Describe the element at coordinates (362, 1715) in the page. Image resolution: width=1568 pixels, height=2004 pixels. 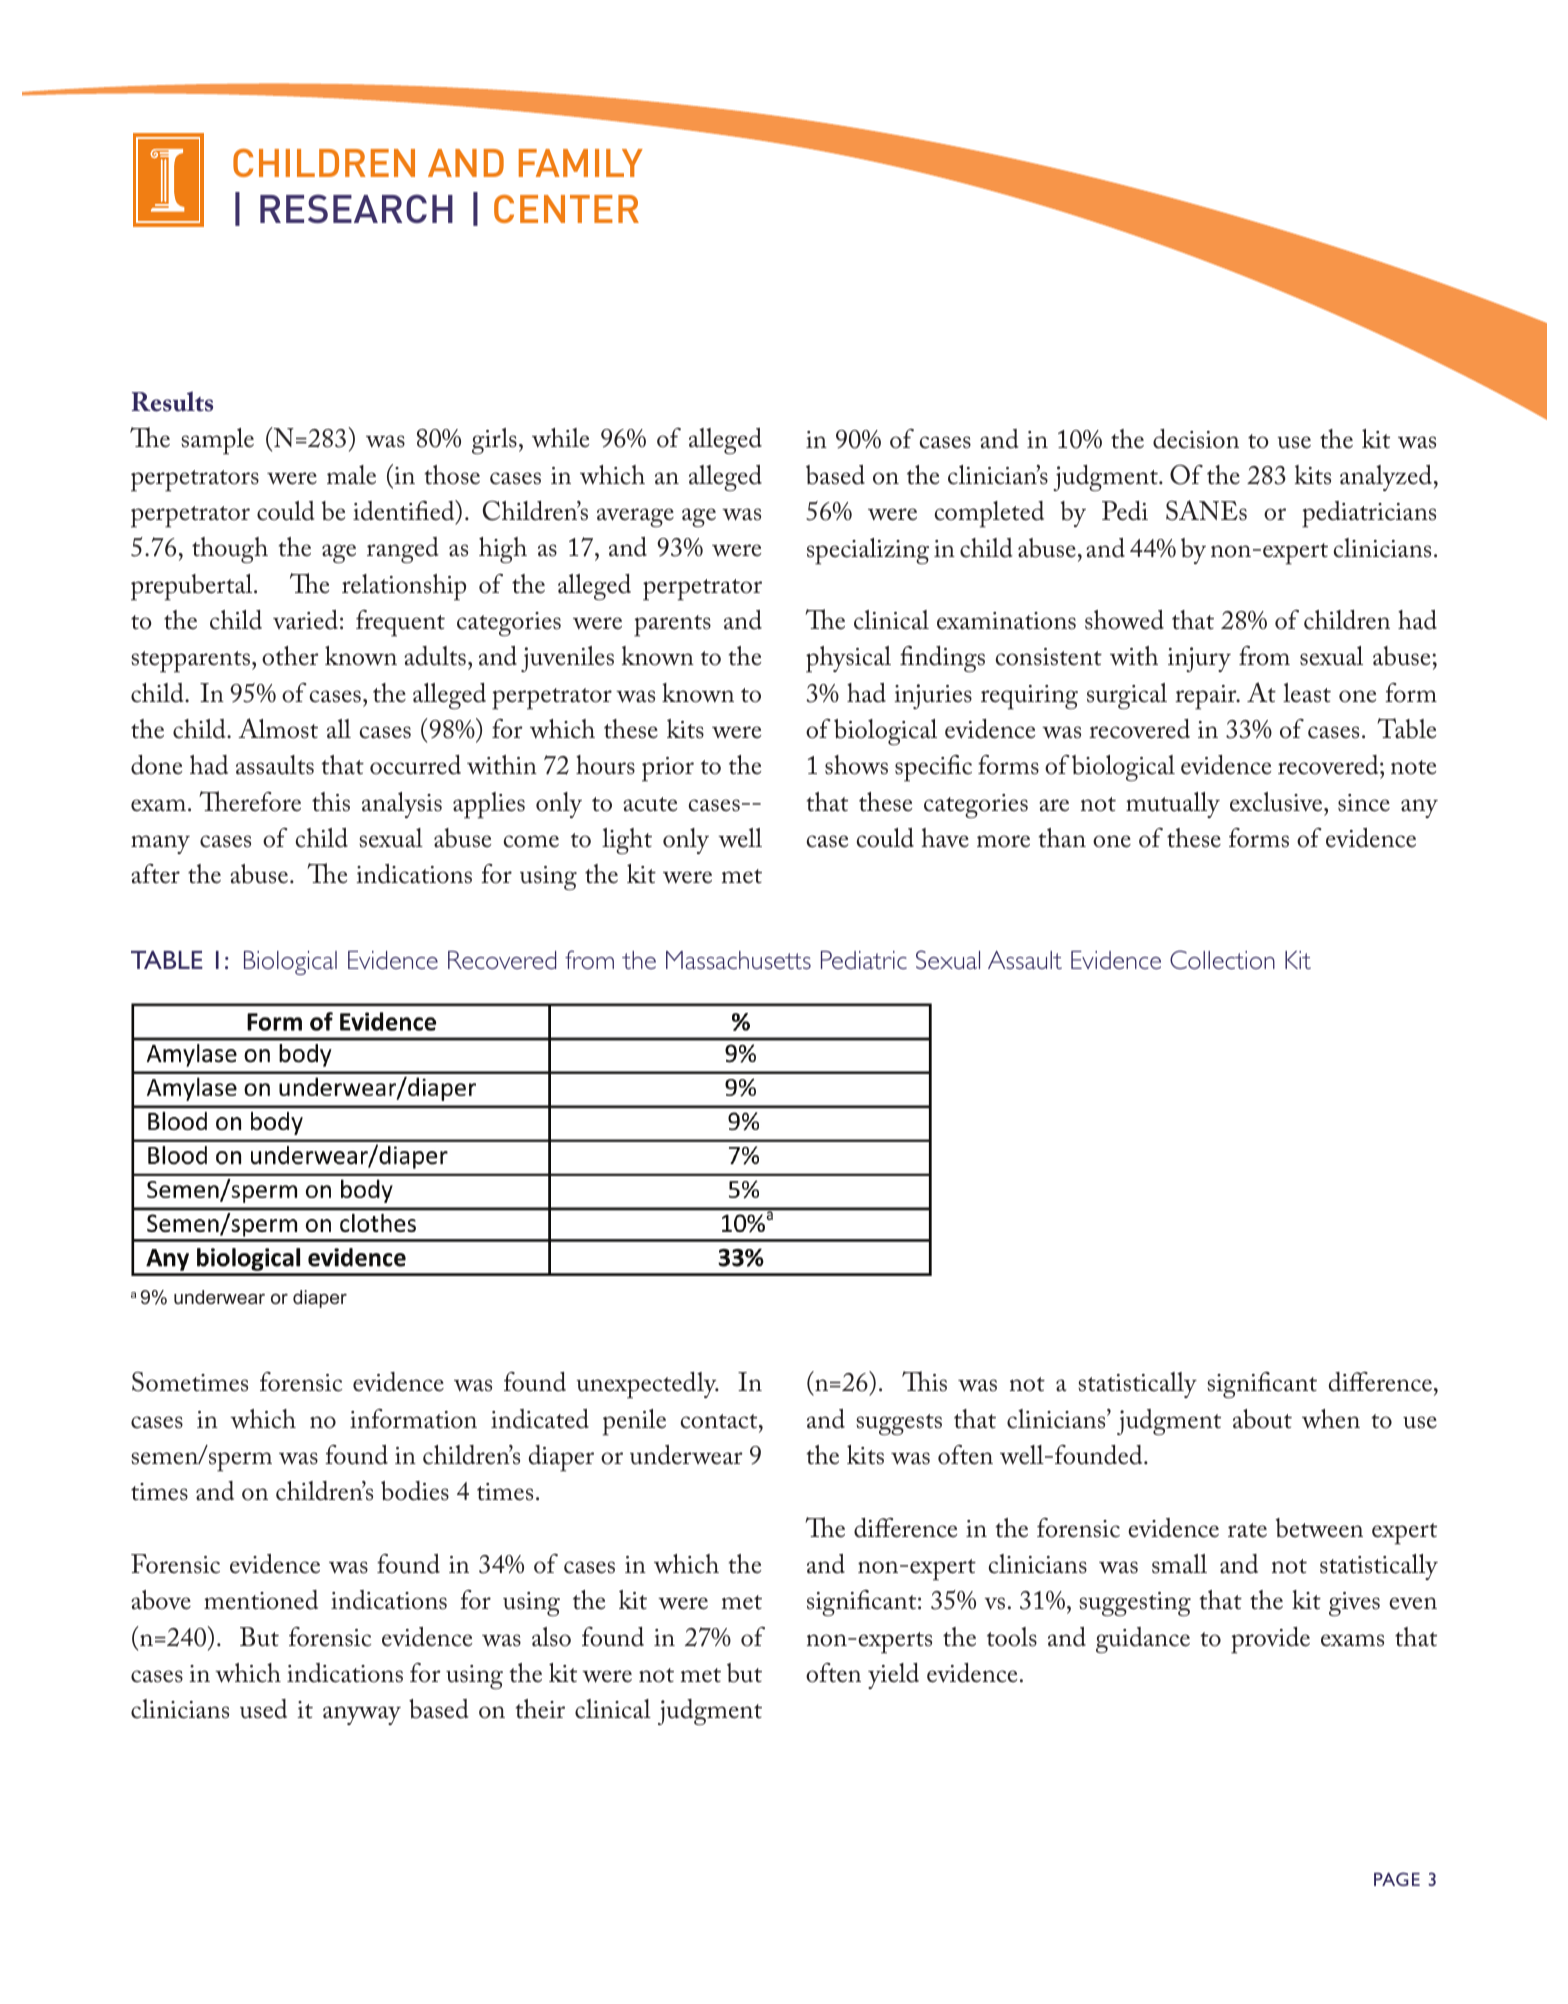
I see `anyway` at that location.
